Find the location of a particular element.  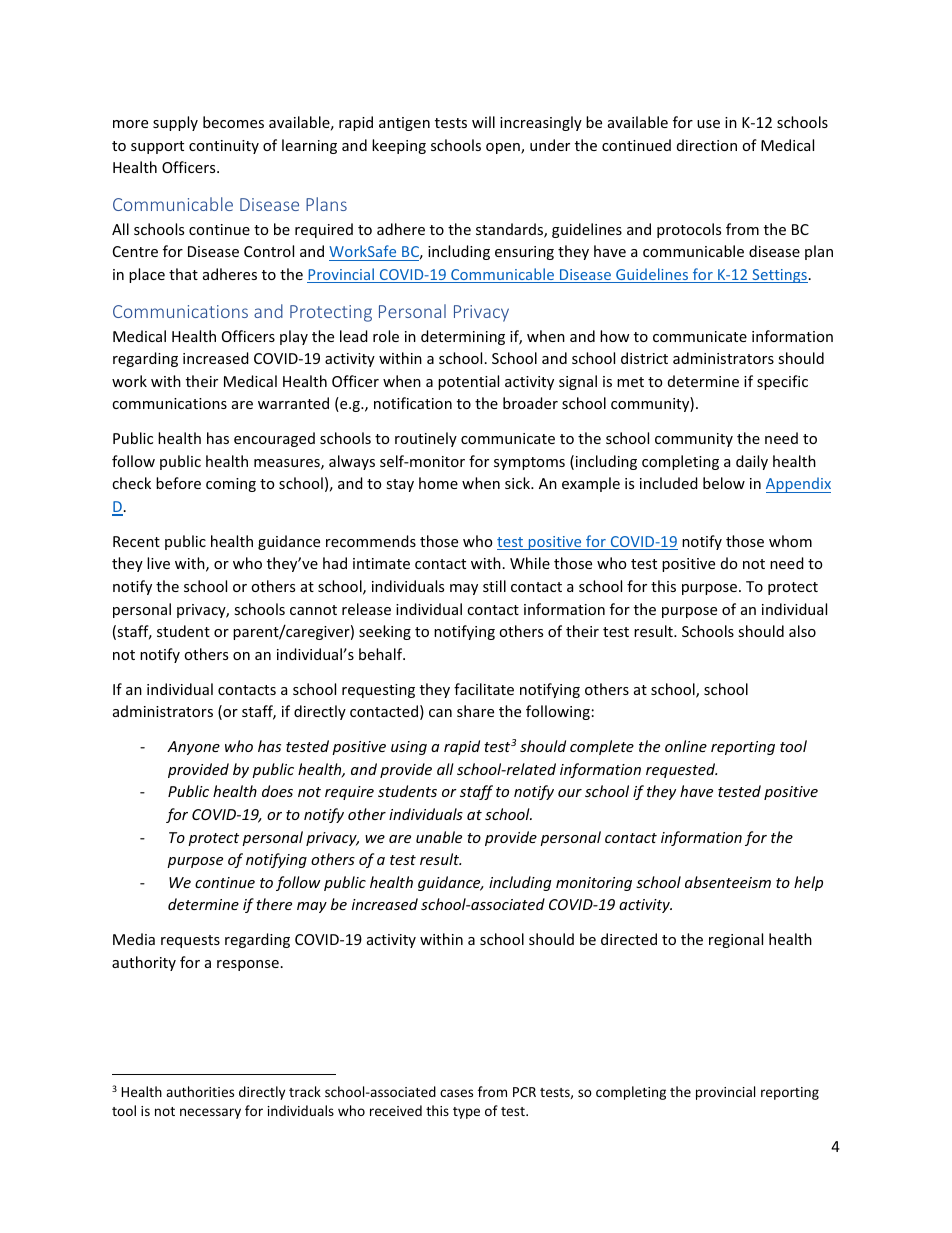

live is located at coordinates (158, 563).
